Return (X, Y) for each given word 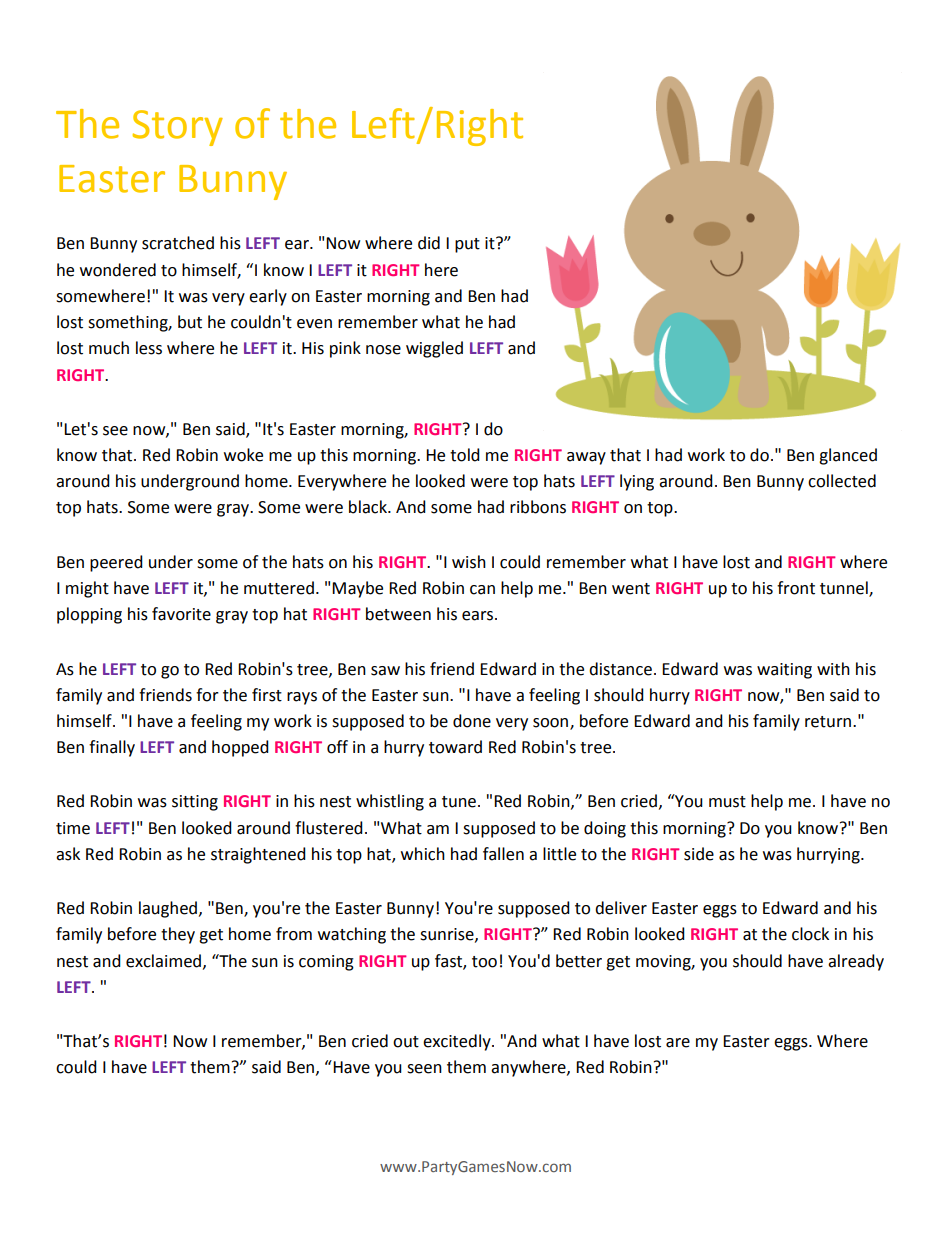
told (465, 455)
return (828, 722)
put (467, 245)
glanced (848, 456)
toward (455, 747)
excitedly (458, 1042)
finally (112, 748)
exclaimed (163, 961)
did (429, 243)
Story (178, 128)
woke (243, 455)
